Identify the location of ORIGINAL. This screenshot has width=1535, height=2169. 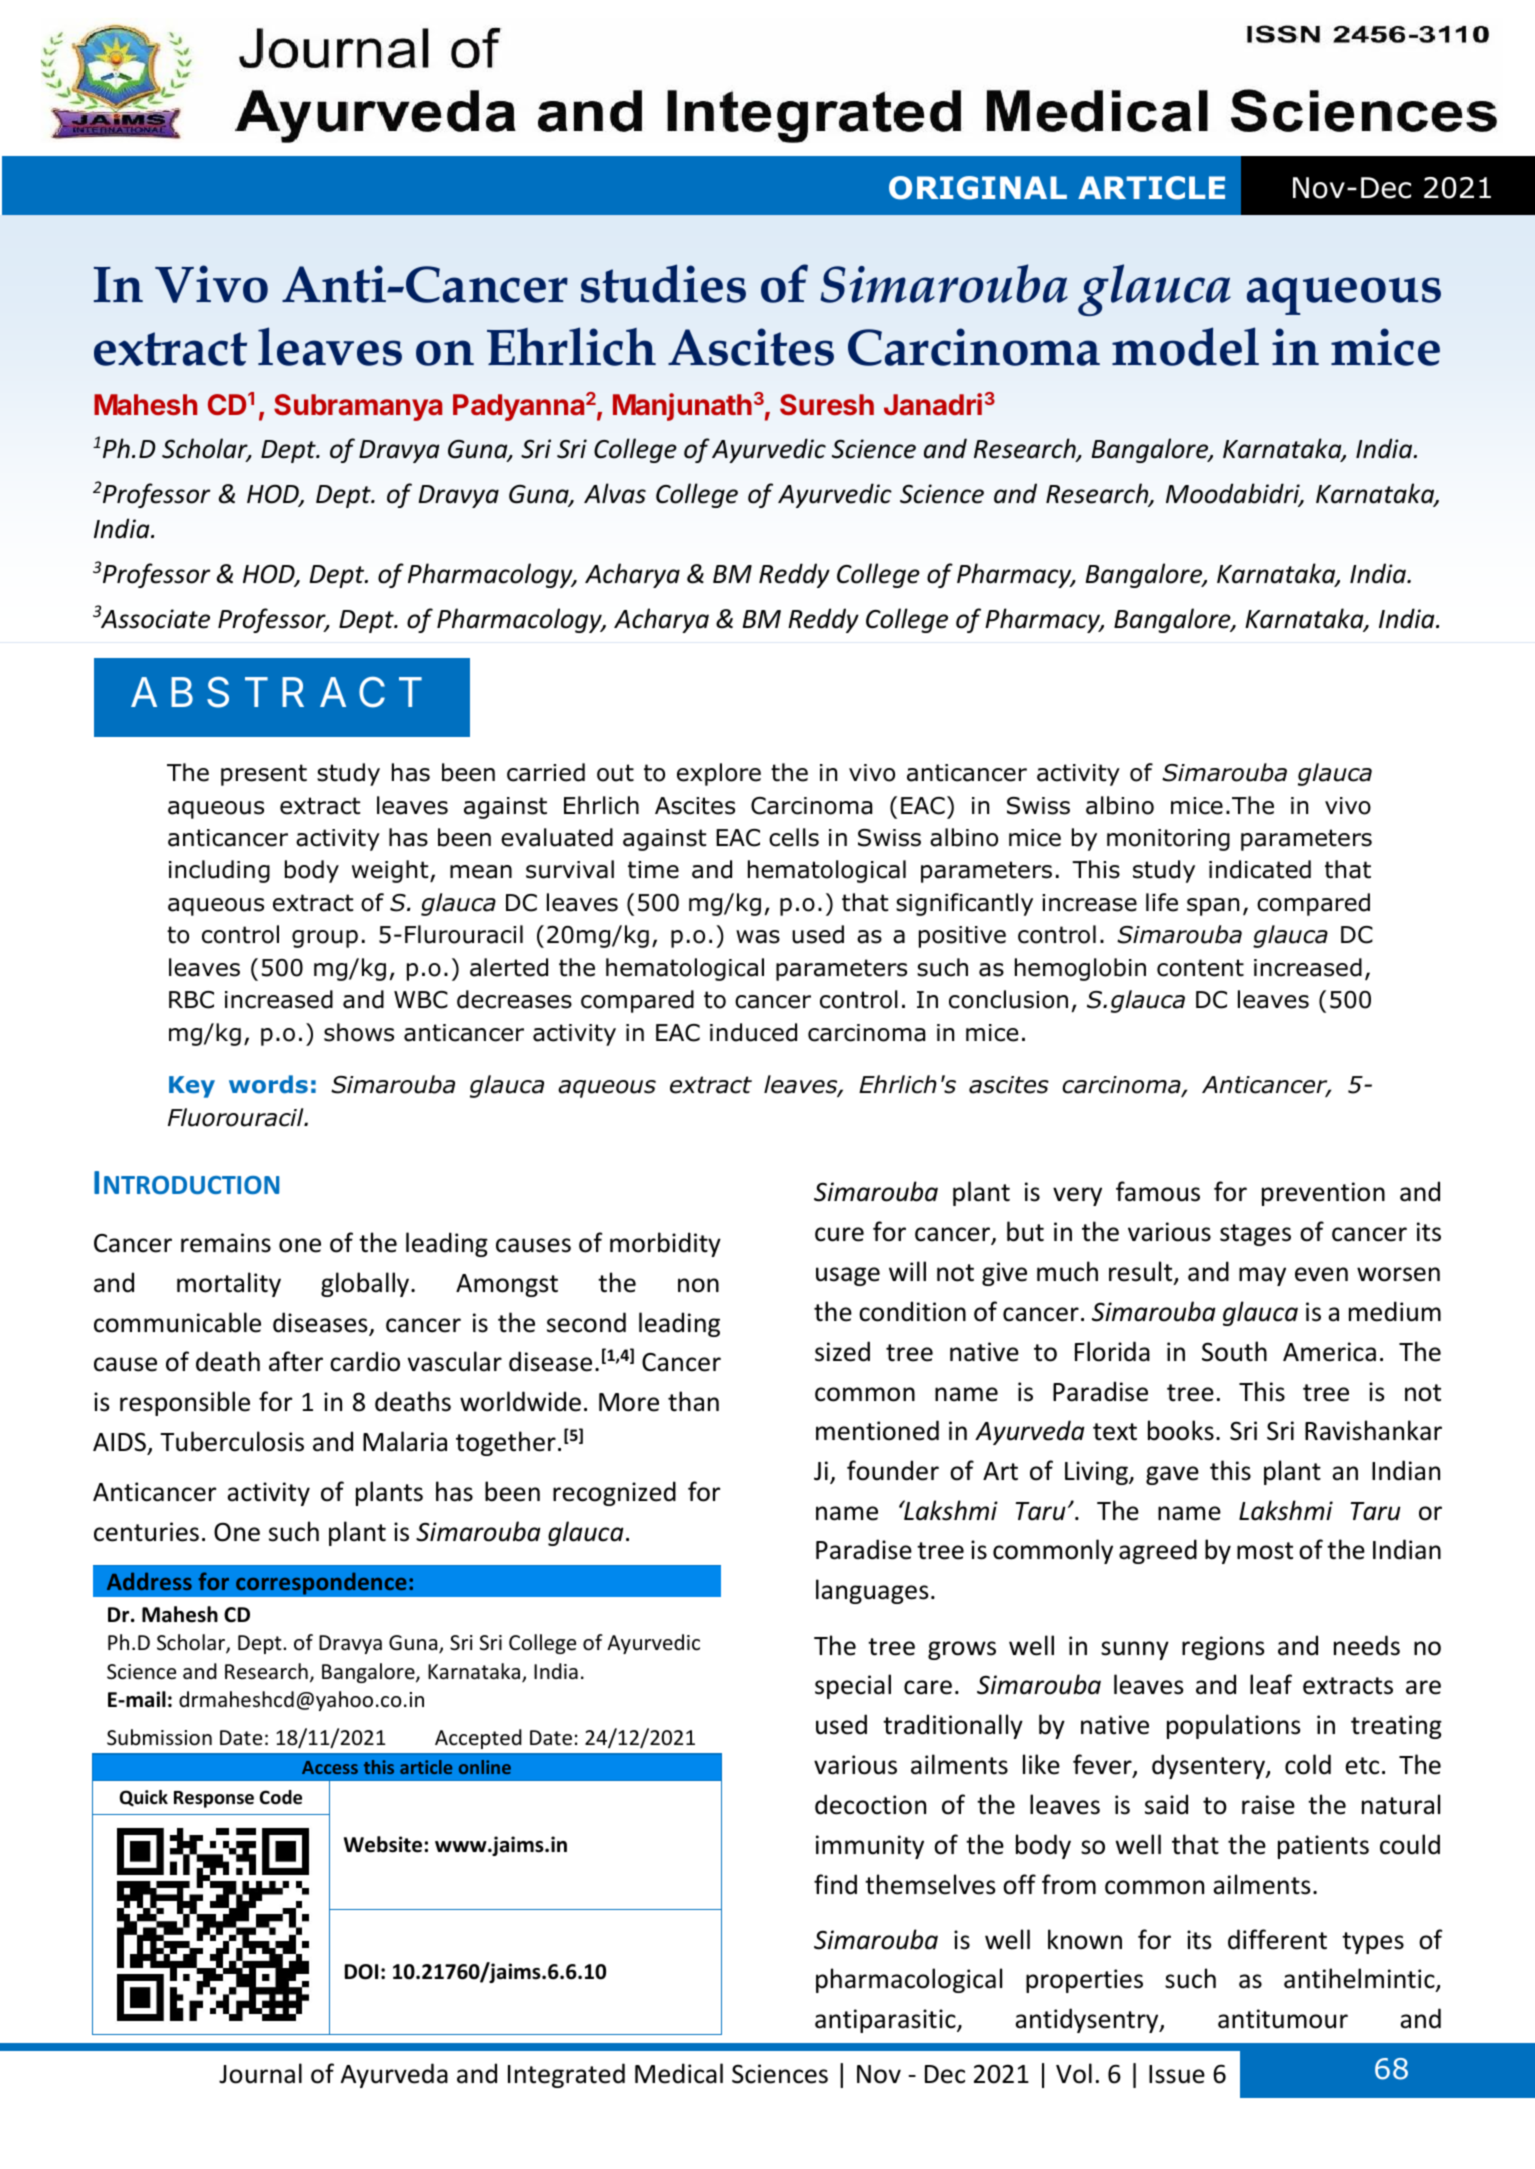
(978, 188).
